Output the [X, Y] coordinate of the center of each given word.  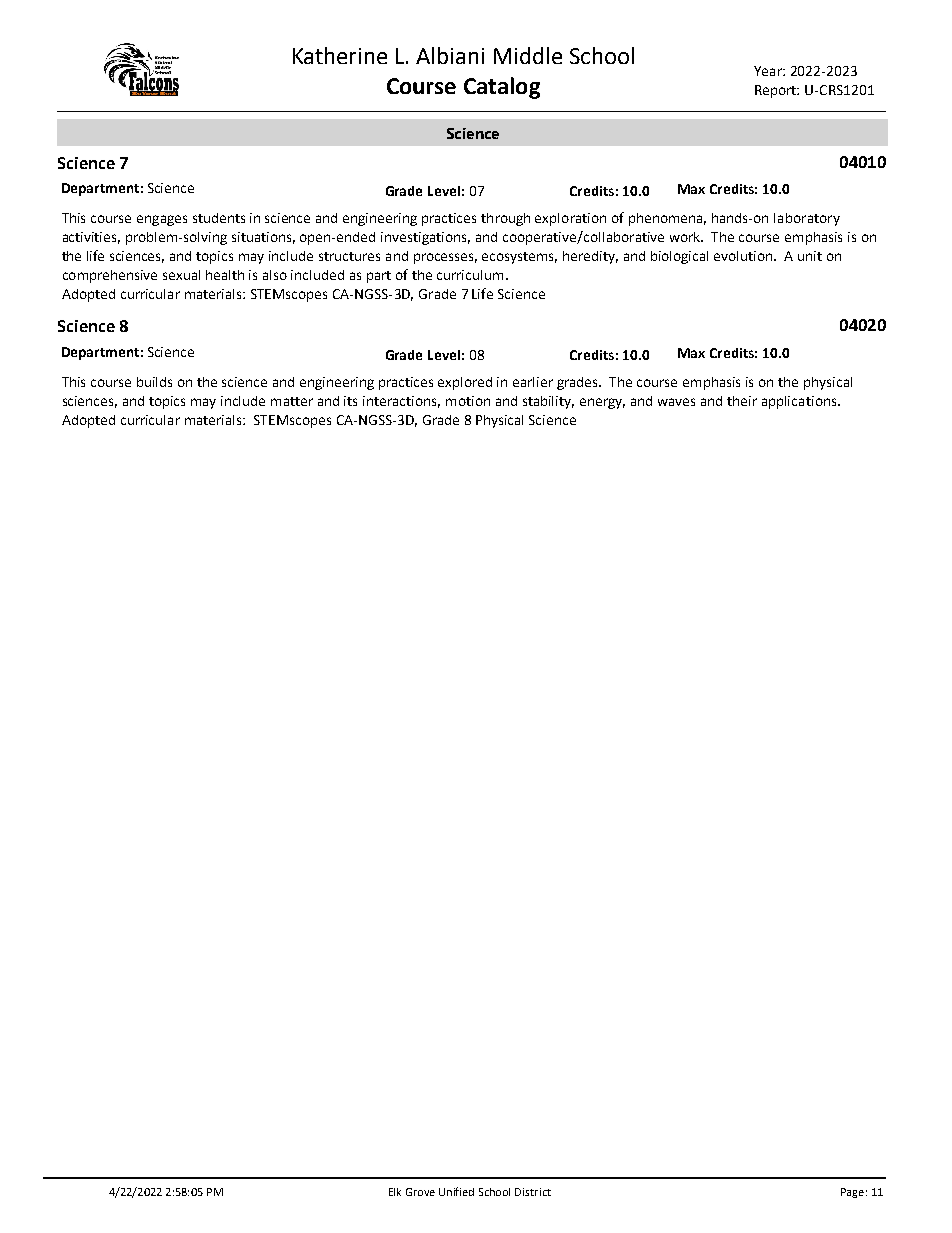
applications [800, 402]
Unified [456, 1191]
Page [852, 1193]
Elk [395, 1192]
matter [292, 401]
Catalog [502, 88]
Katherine [340, 55]
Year [769, 71]
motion [468, 401]
